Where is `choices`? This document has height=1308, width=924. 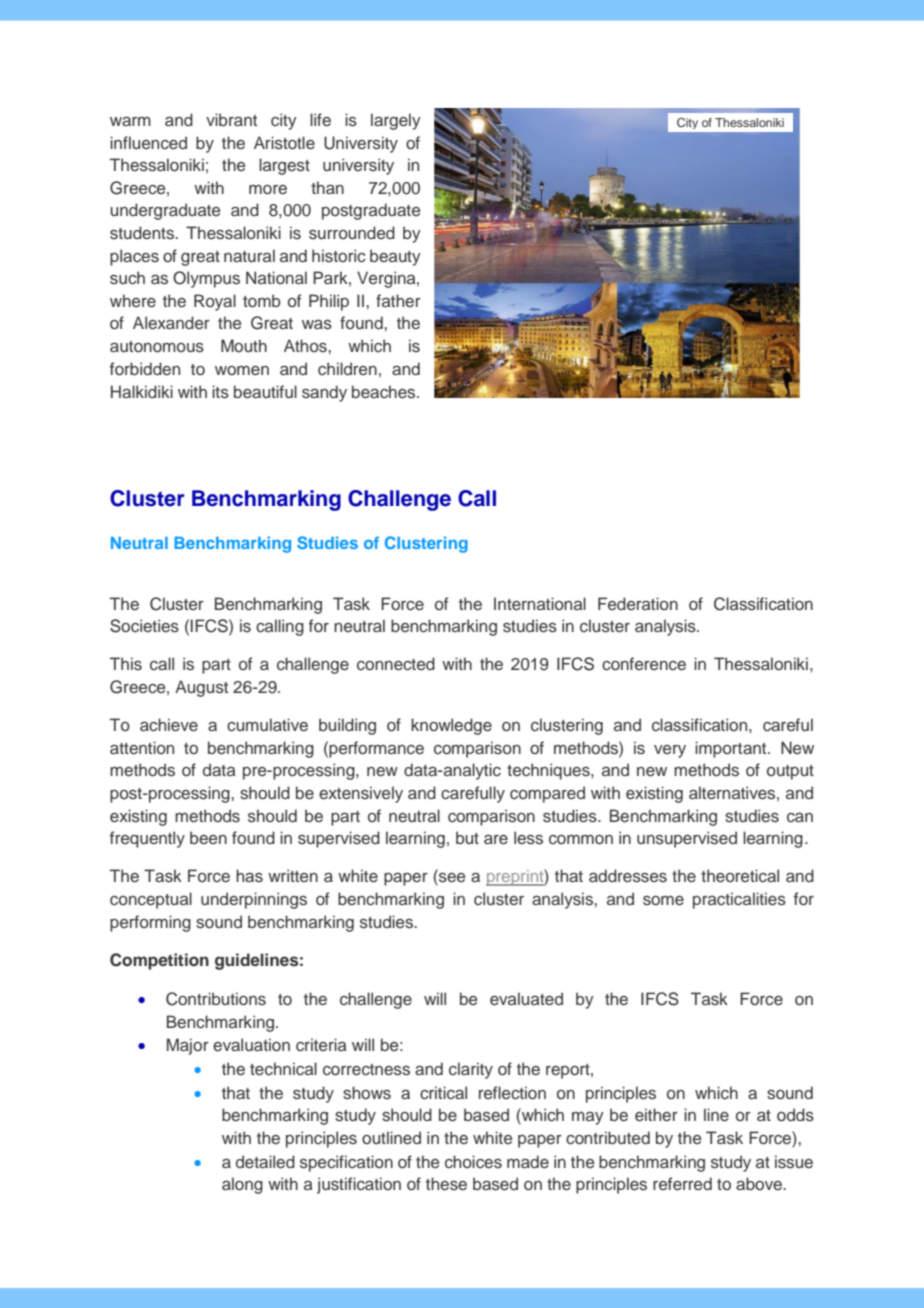 choices is located at coordinates (473, 1162).
